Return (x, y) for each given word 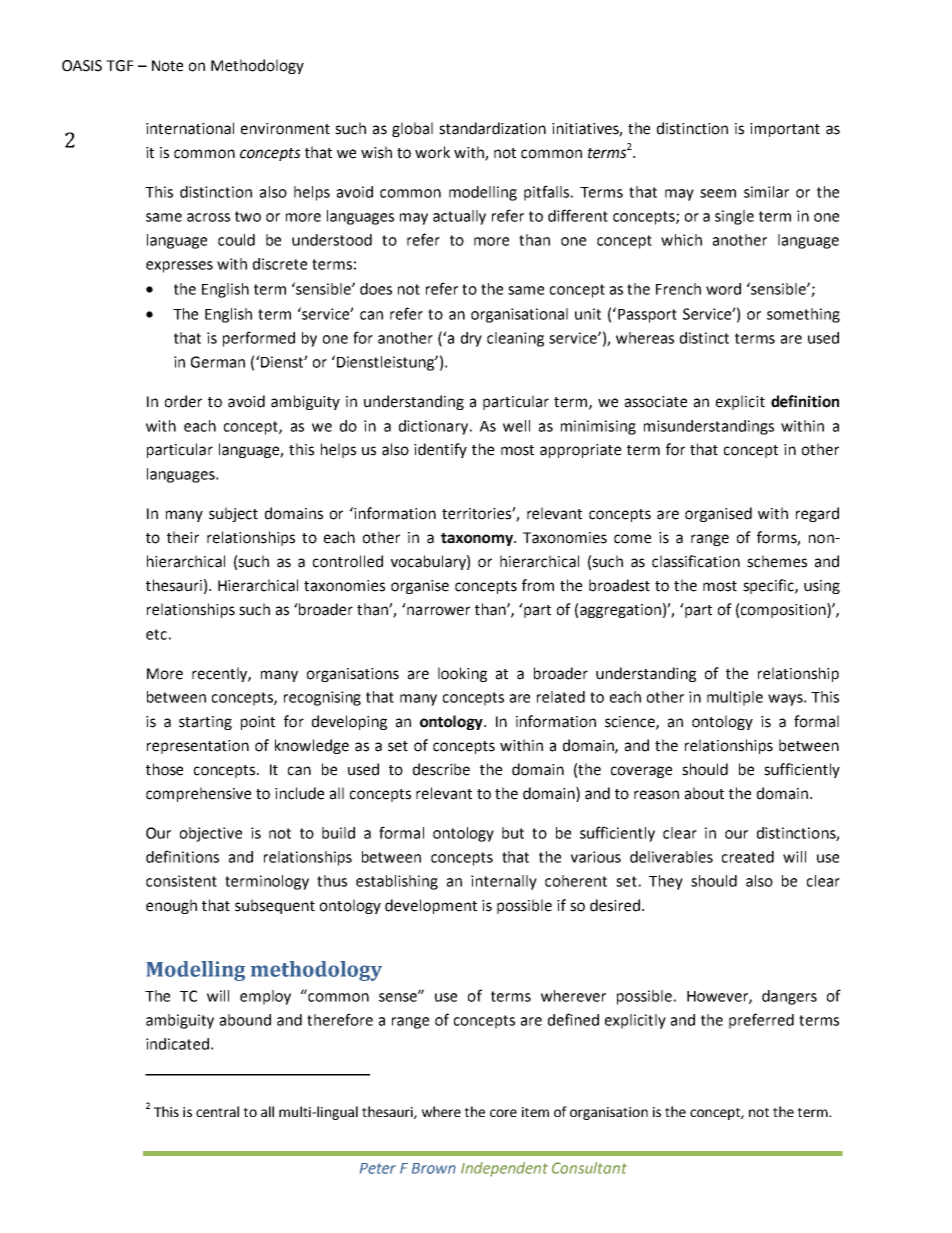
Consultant (589, 1168)
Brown (434, 1168)
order (183, 401)
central (217, 1111)
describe (441, 769)
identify (440, 450)
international (190, 128)
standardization (492, 128)
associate (656, 402)
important (785, 130)
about (704, 793)
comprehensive (198, 794)
